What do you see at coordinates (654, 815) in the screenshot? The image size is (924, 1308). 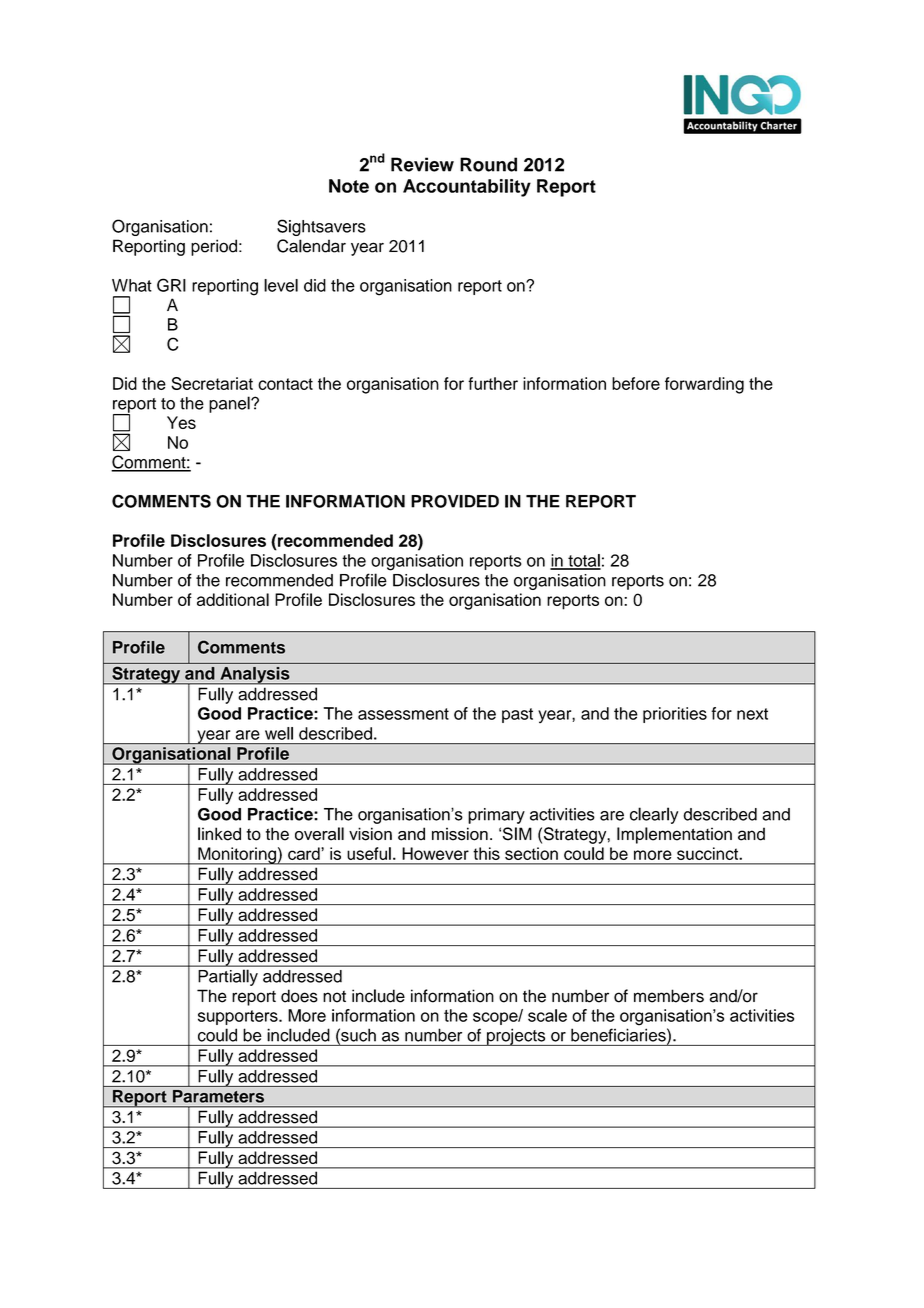 I see `clearly` at bounding box center [654, 815].
